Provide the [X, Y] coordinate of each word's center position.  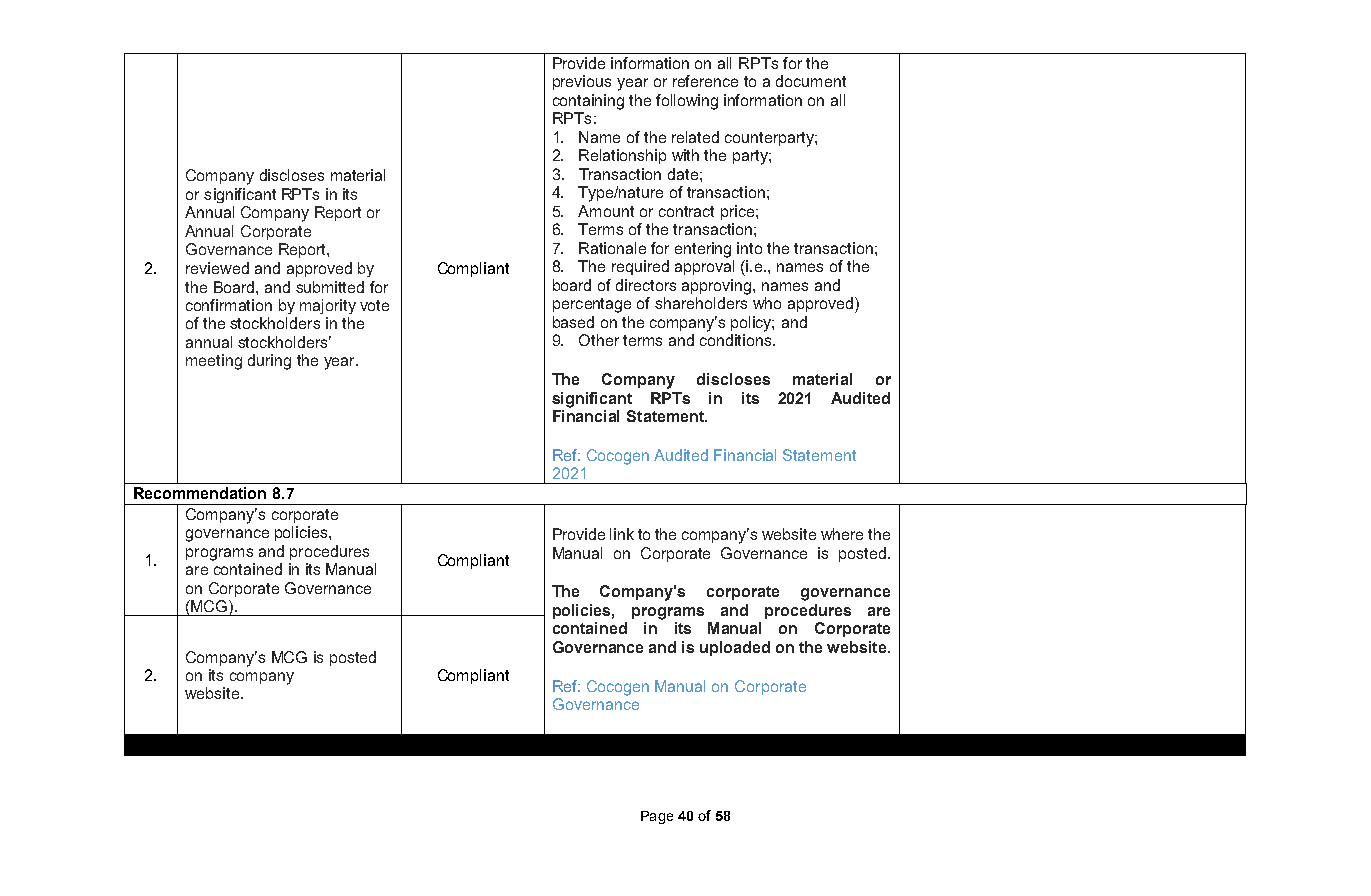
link [622, 534]
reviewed [217, 268]
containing [588, 102]
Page [657, 817]
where [842, 534]
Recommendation [200, 493]
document [811, 81]
